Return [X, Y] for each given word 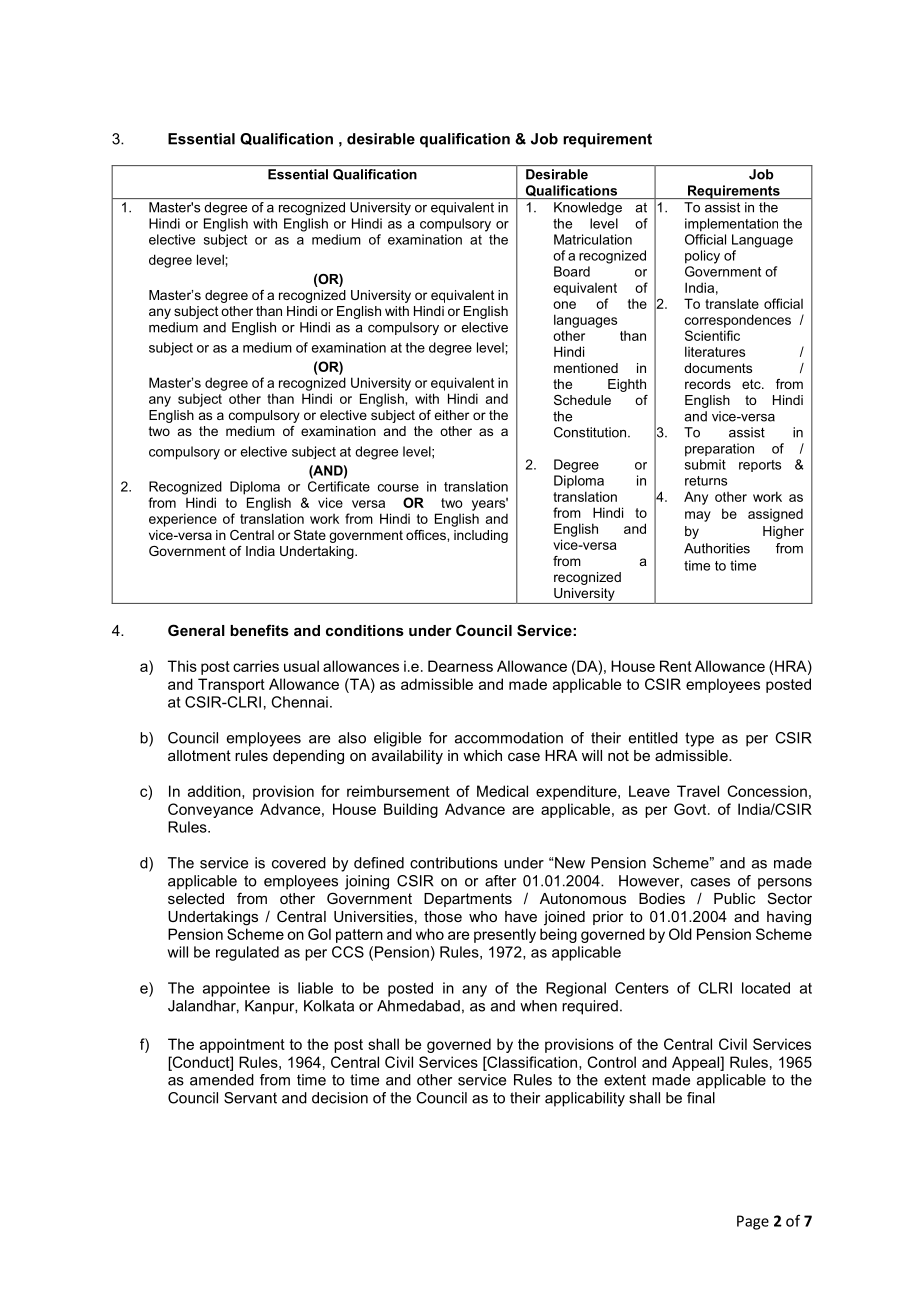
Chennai [299, 702]
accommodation [509, 738]
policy [702, 257]
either [451, 415]
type [699, 739]
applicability [585, 1099]
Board [572, 271]
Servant [250, 1098]
